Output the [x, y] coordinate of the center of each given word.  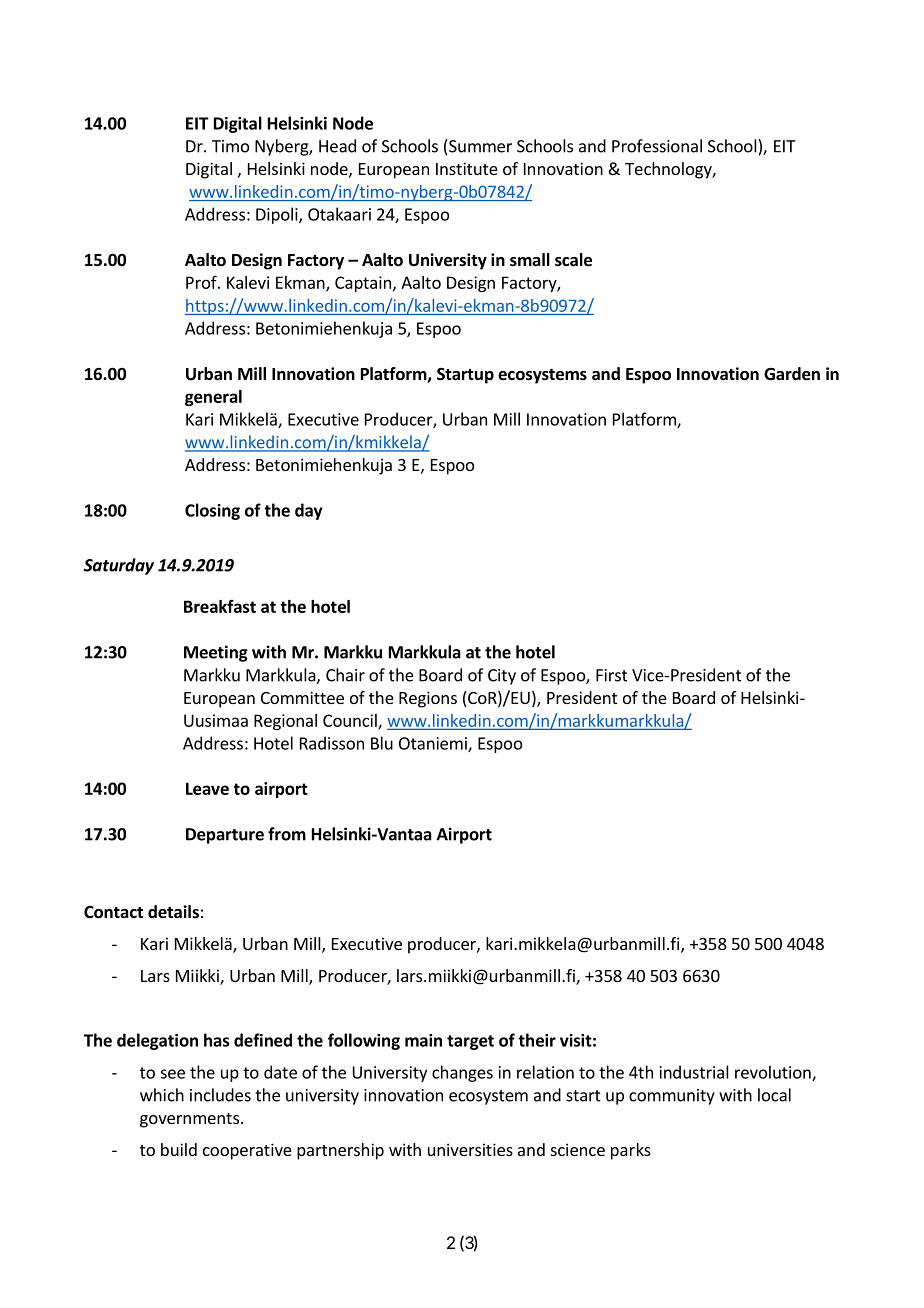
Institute [467, 168]
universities [470, 1149]
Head [337, 146]
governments [189, 1120]
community [672, 1097]
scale [573, 260]
